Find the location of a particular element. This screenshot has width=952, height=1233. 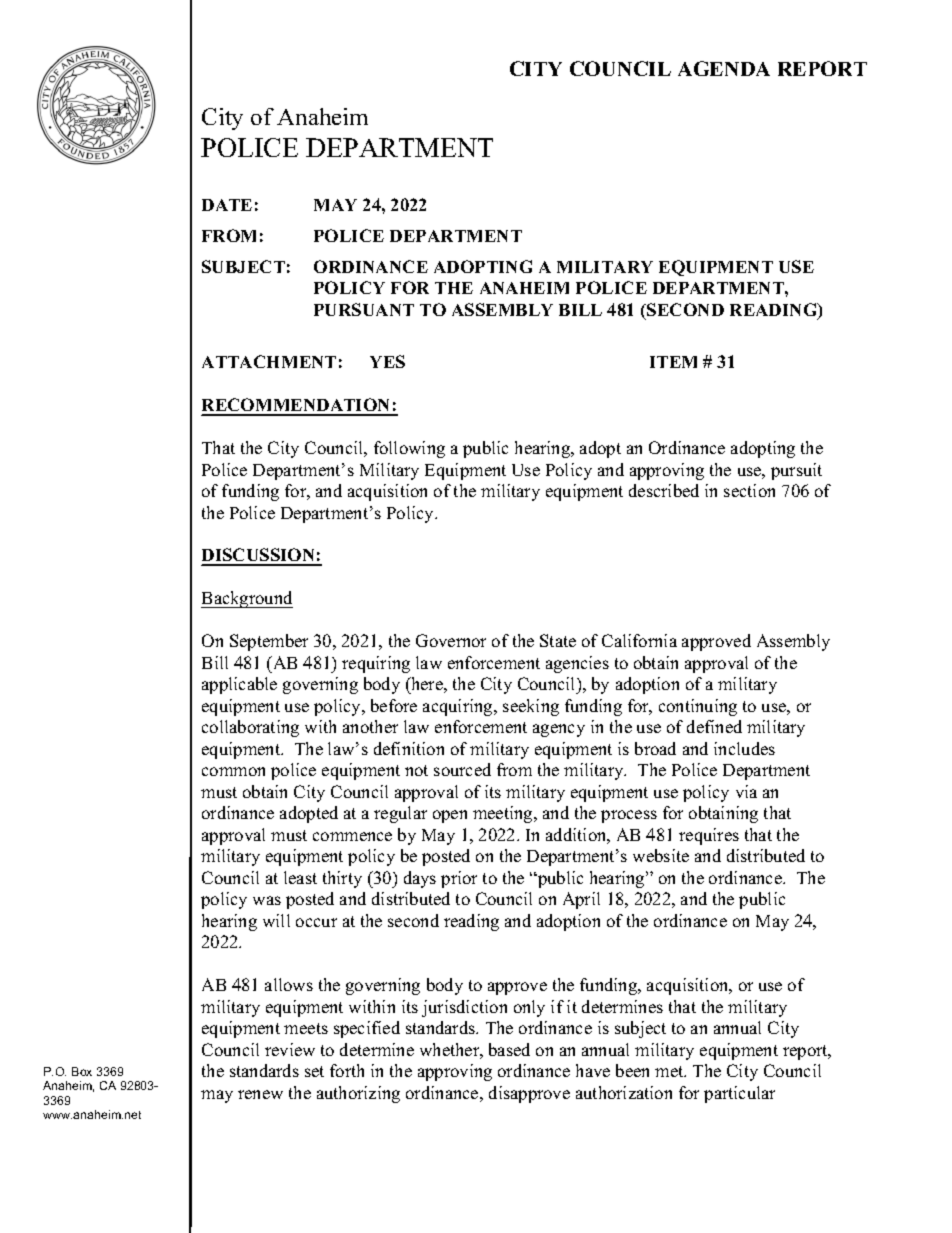

Background is located at coordinates (247, 599).
